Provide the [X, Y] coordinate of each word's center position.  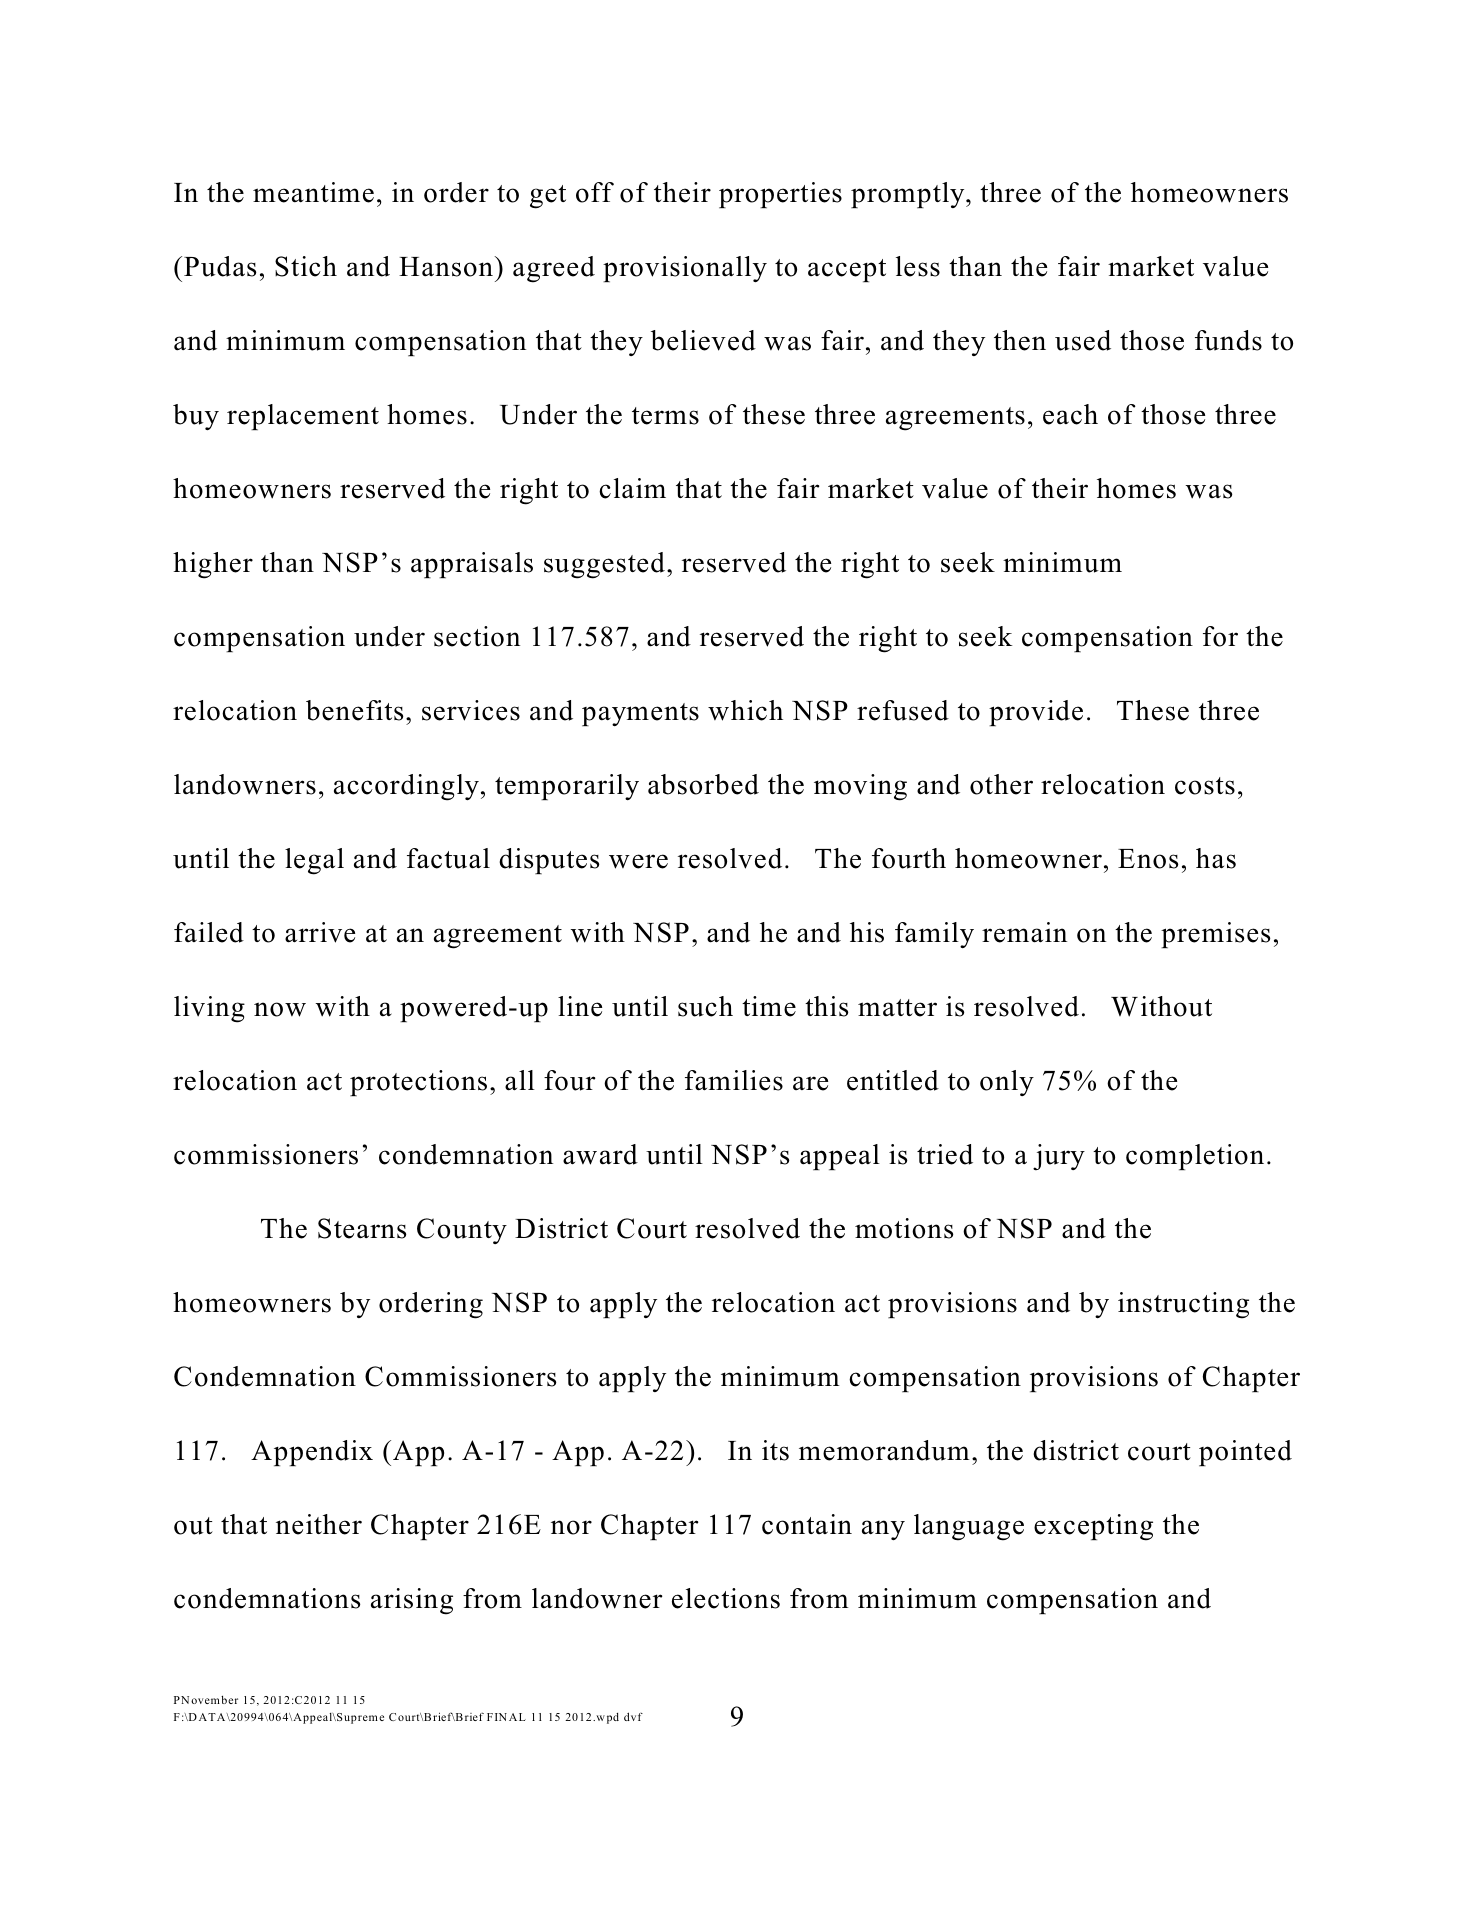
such [705, 1006]
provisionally [685, 269]
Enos [1148, 859]
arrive [320, 932]
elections [726, 1598]
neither [319, 1524]
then [1020, 340]
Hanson [447, 266]
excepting [1093, 1527]
